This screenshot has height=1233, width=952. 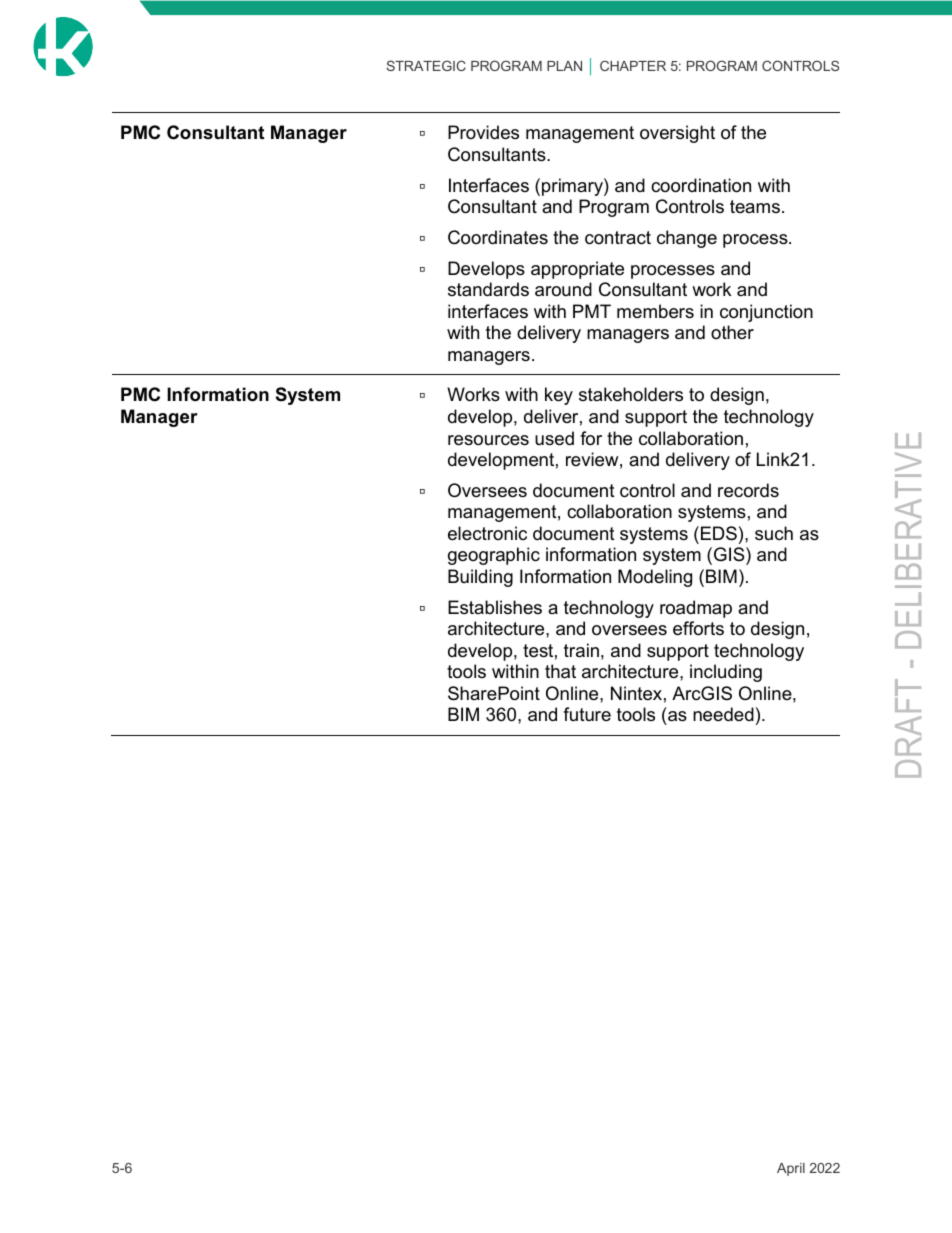 What do you see at coordinates (755, 206) in the screenshot?
I see `teams` at bounding box center [755, 206].
